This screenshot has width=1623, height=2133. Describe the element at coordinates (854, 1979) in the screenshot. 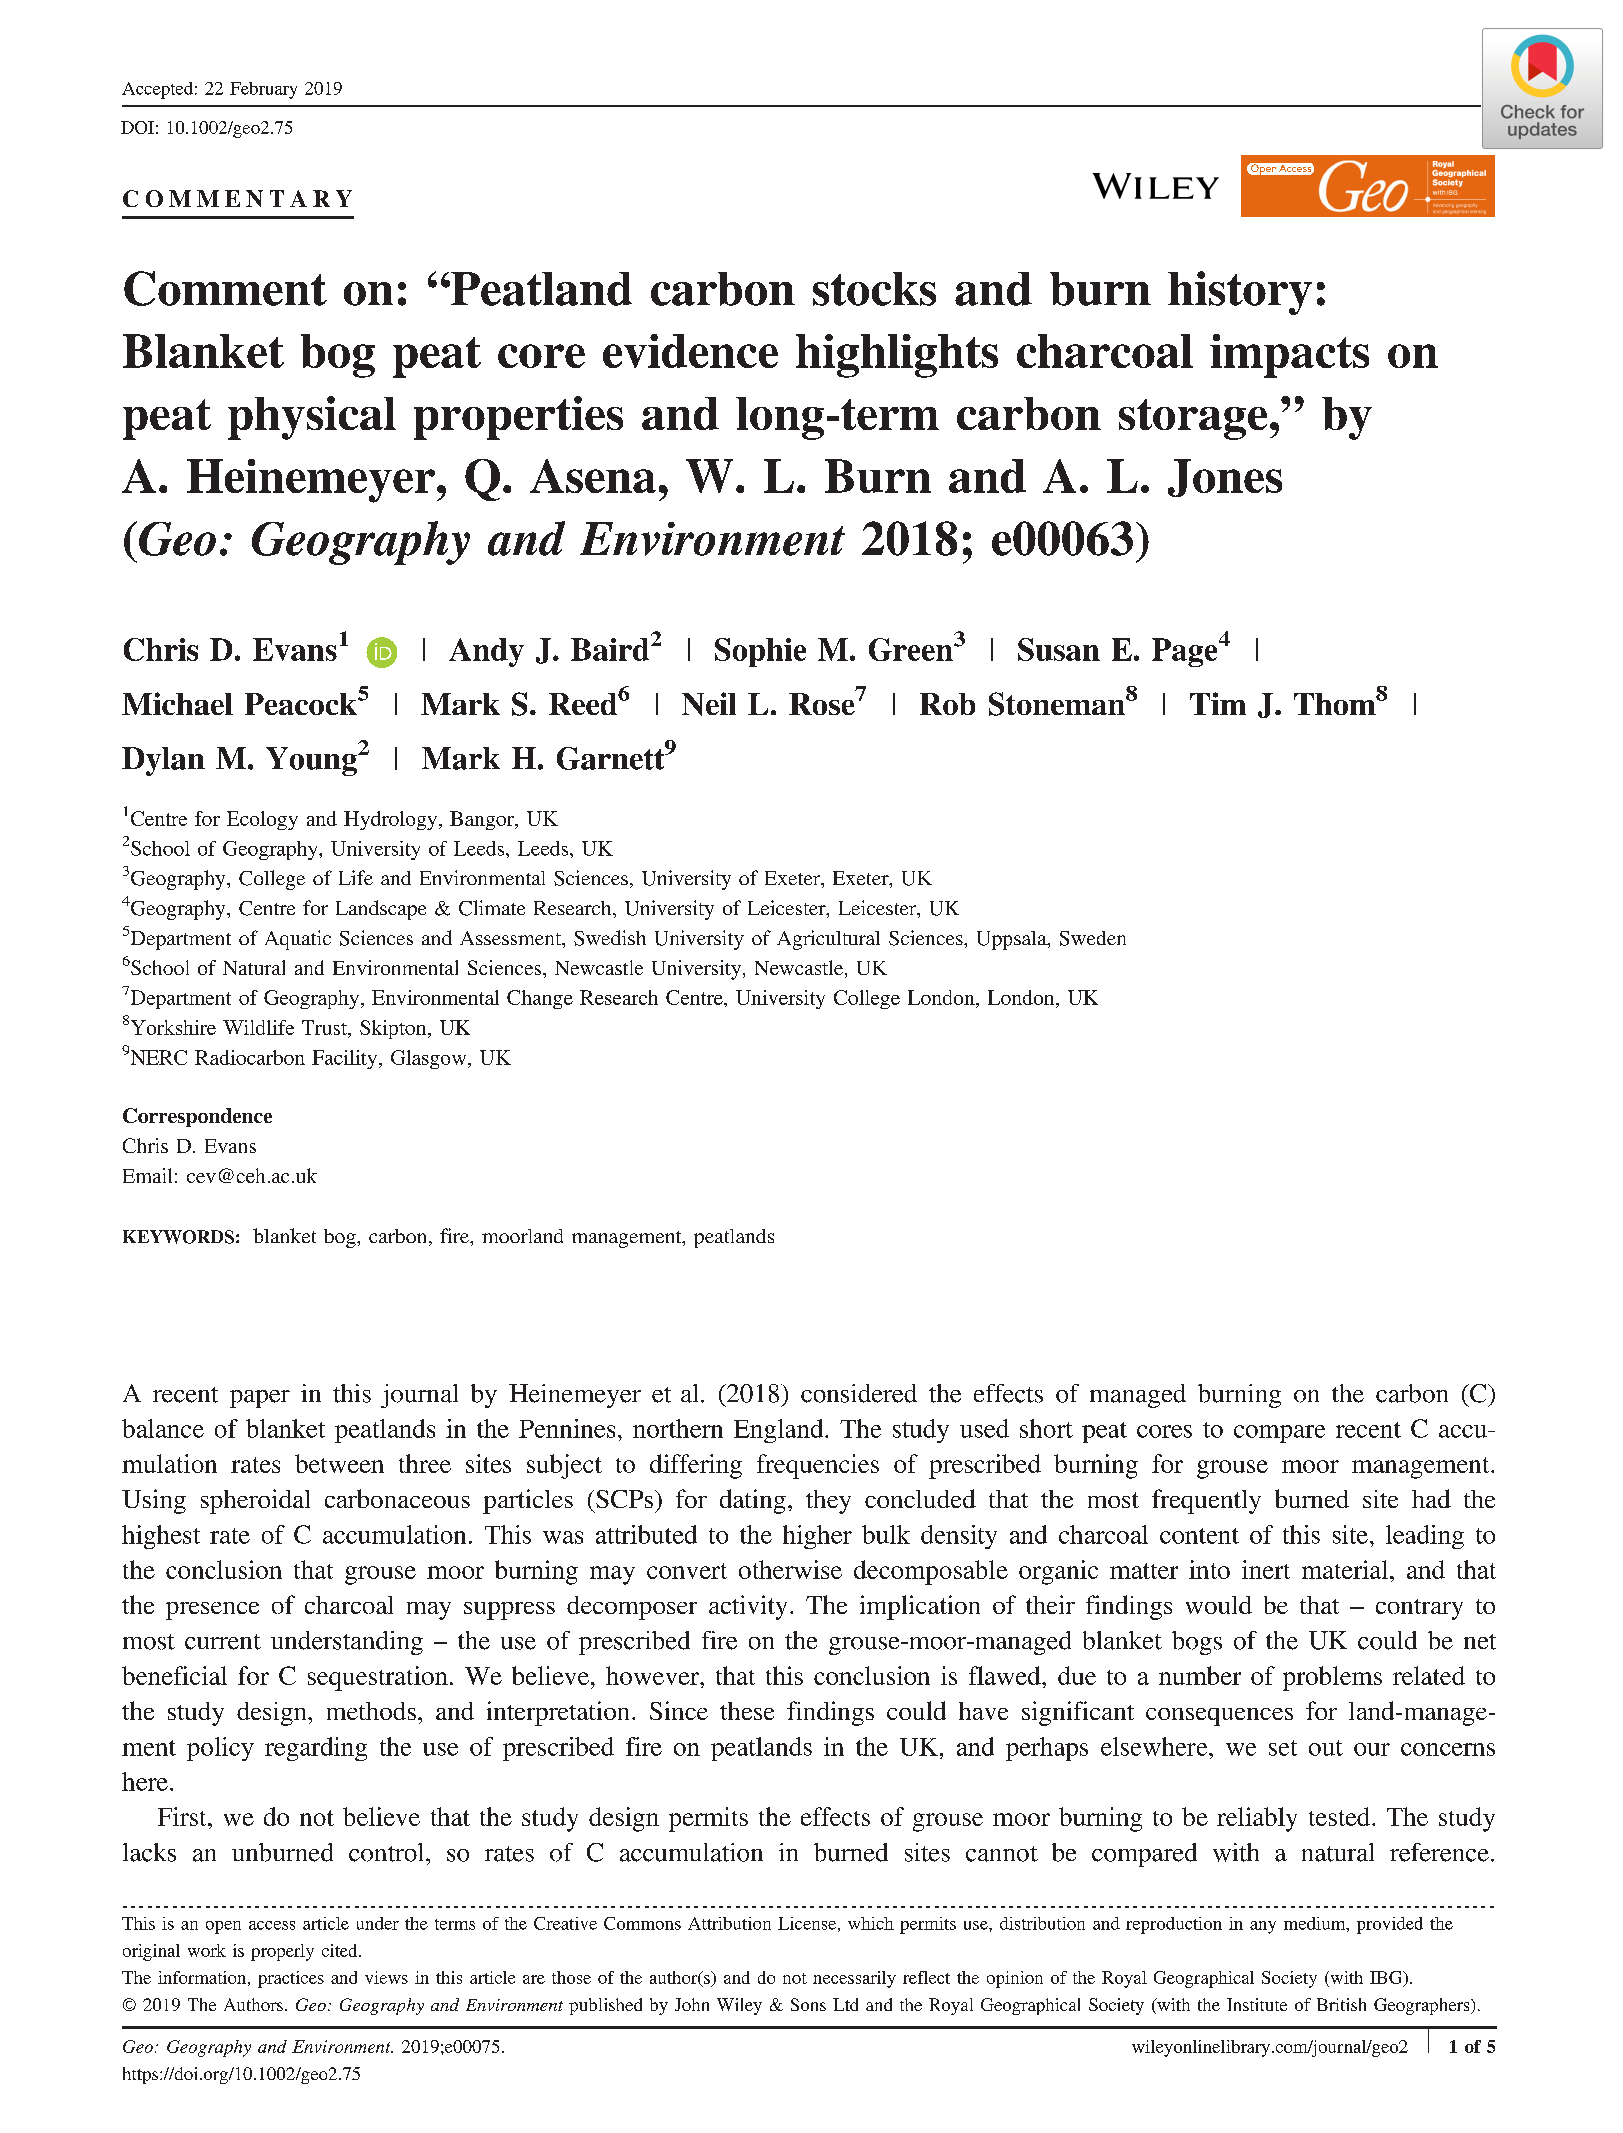

I see `necessarily` at that location.
